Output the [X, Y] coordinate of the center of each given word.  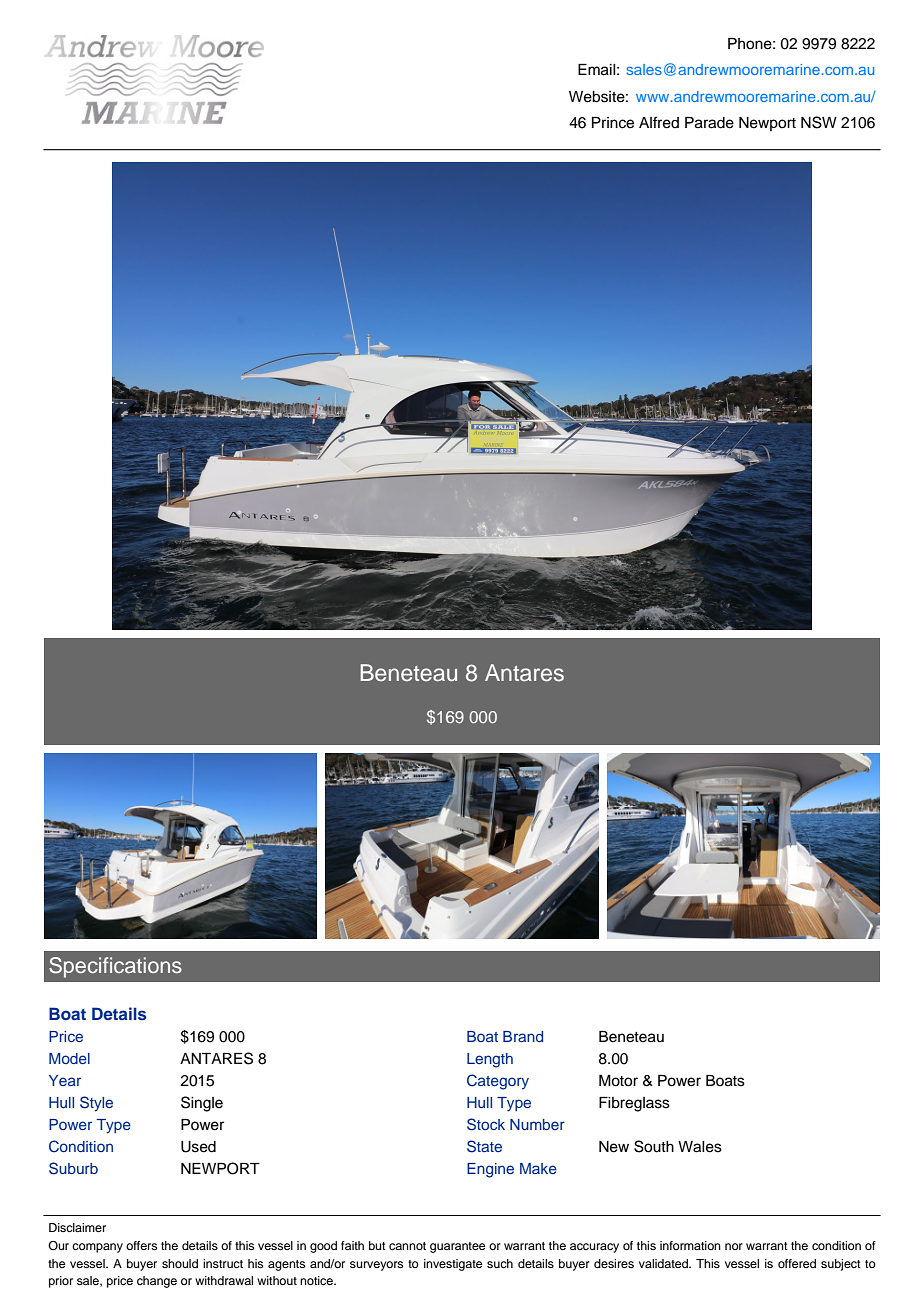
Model [69, 1058]
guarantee [457, 1247]
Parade [709, 123]
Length [490, 1060]
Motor [618, 1081]
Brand [523, 1036]
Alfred [659, 122]
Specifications [115, 967]
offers [141, 1245]
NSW [819, 122]
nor [734, 1246]
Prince [613, 123]
